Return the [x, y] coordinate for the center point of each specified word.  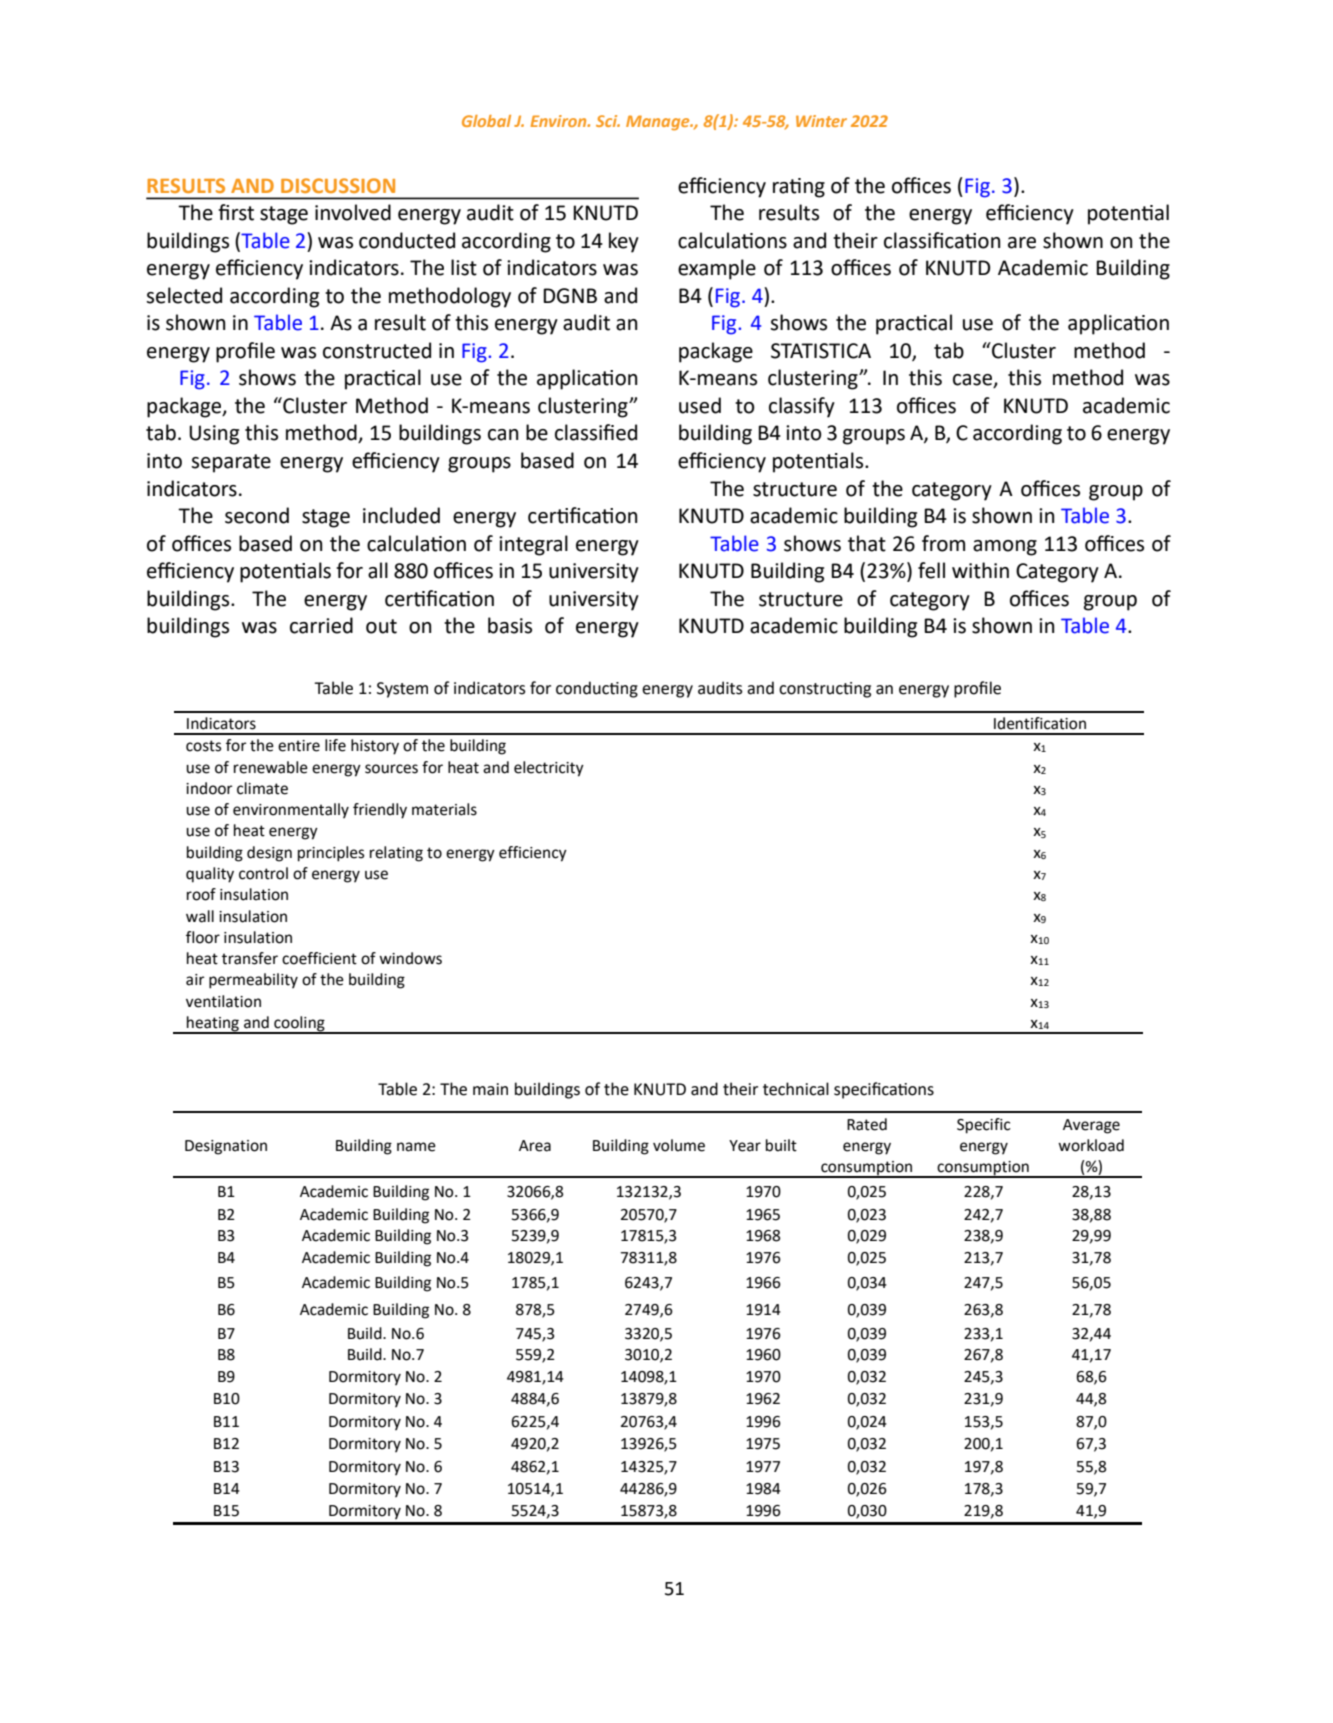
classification [942, 240]
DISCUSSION [338, 185]
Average [1091, 1126]
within [980, 570]
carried [321, 625]
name [416, 1147]
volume [679, 1145]
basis [510, 625]
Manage [659, 123]
